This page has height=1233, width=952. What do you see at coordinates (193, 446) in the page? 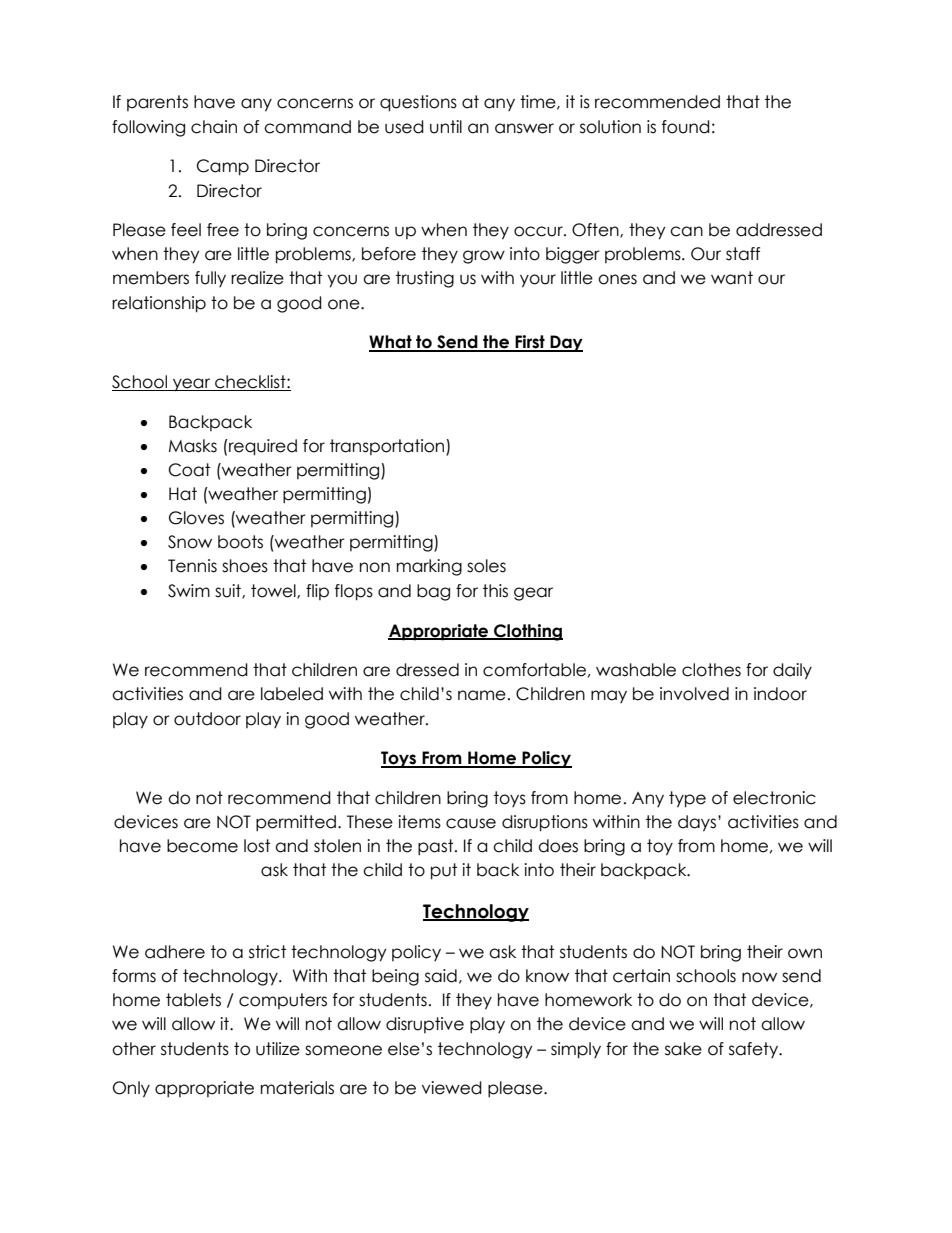
I see `Masks` at bounding box center [193, 446].
